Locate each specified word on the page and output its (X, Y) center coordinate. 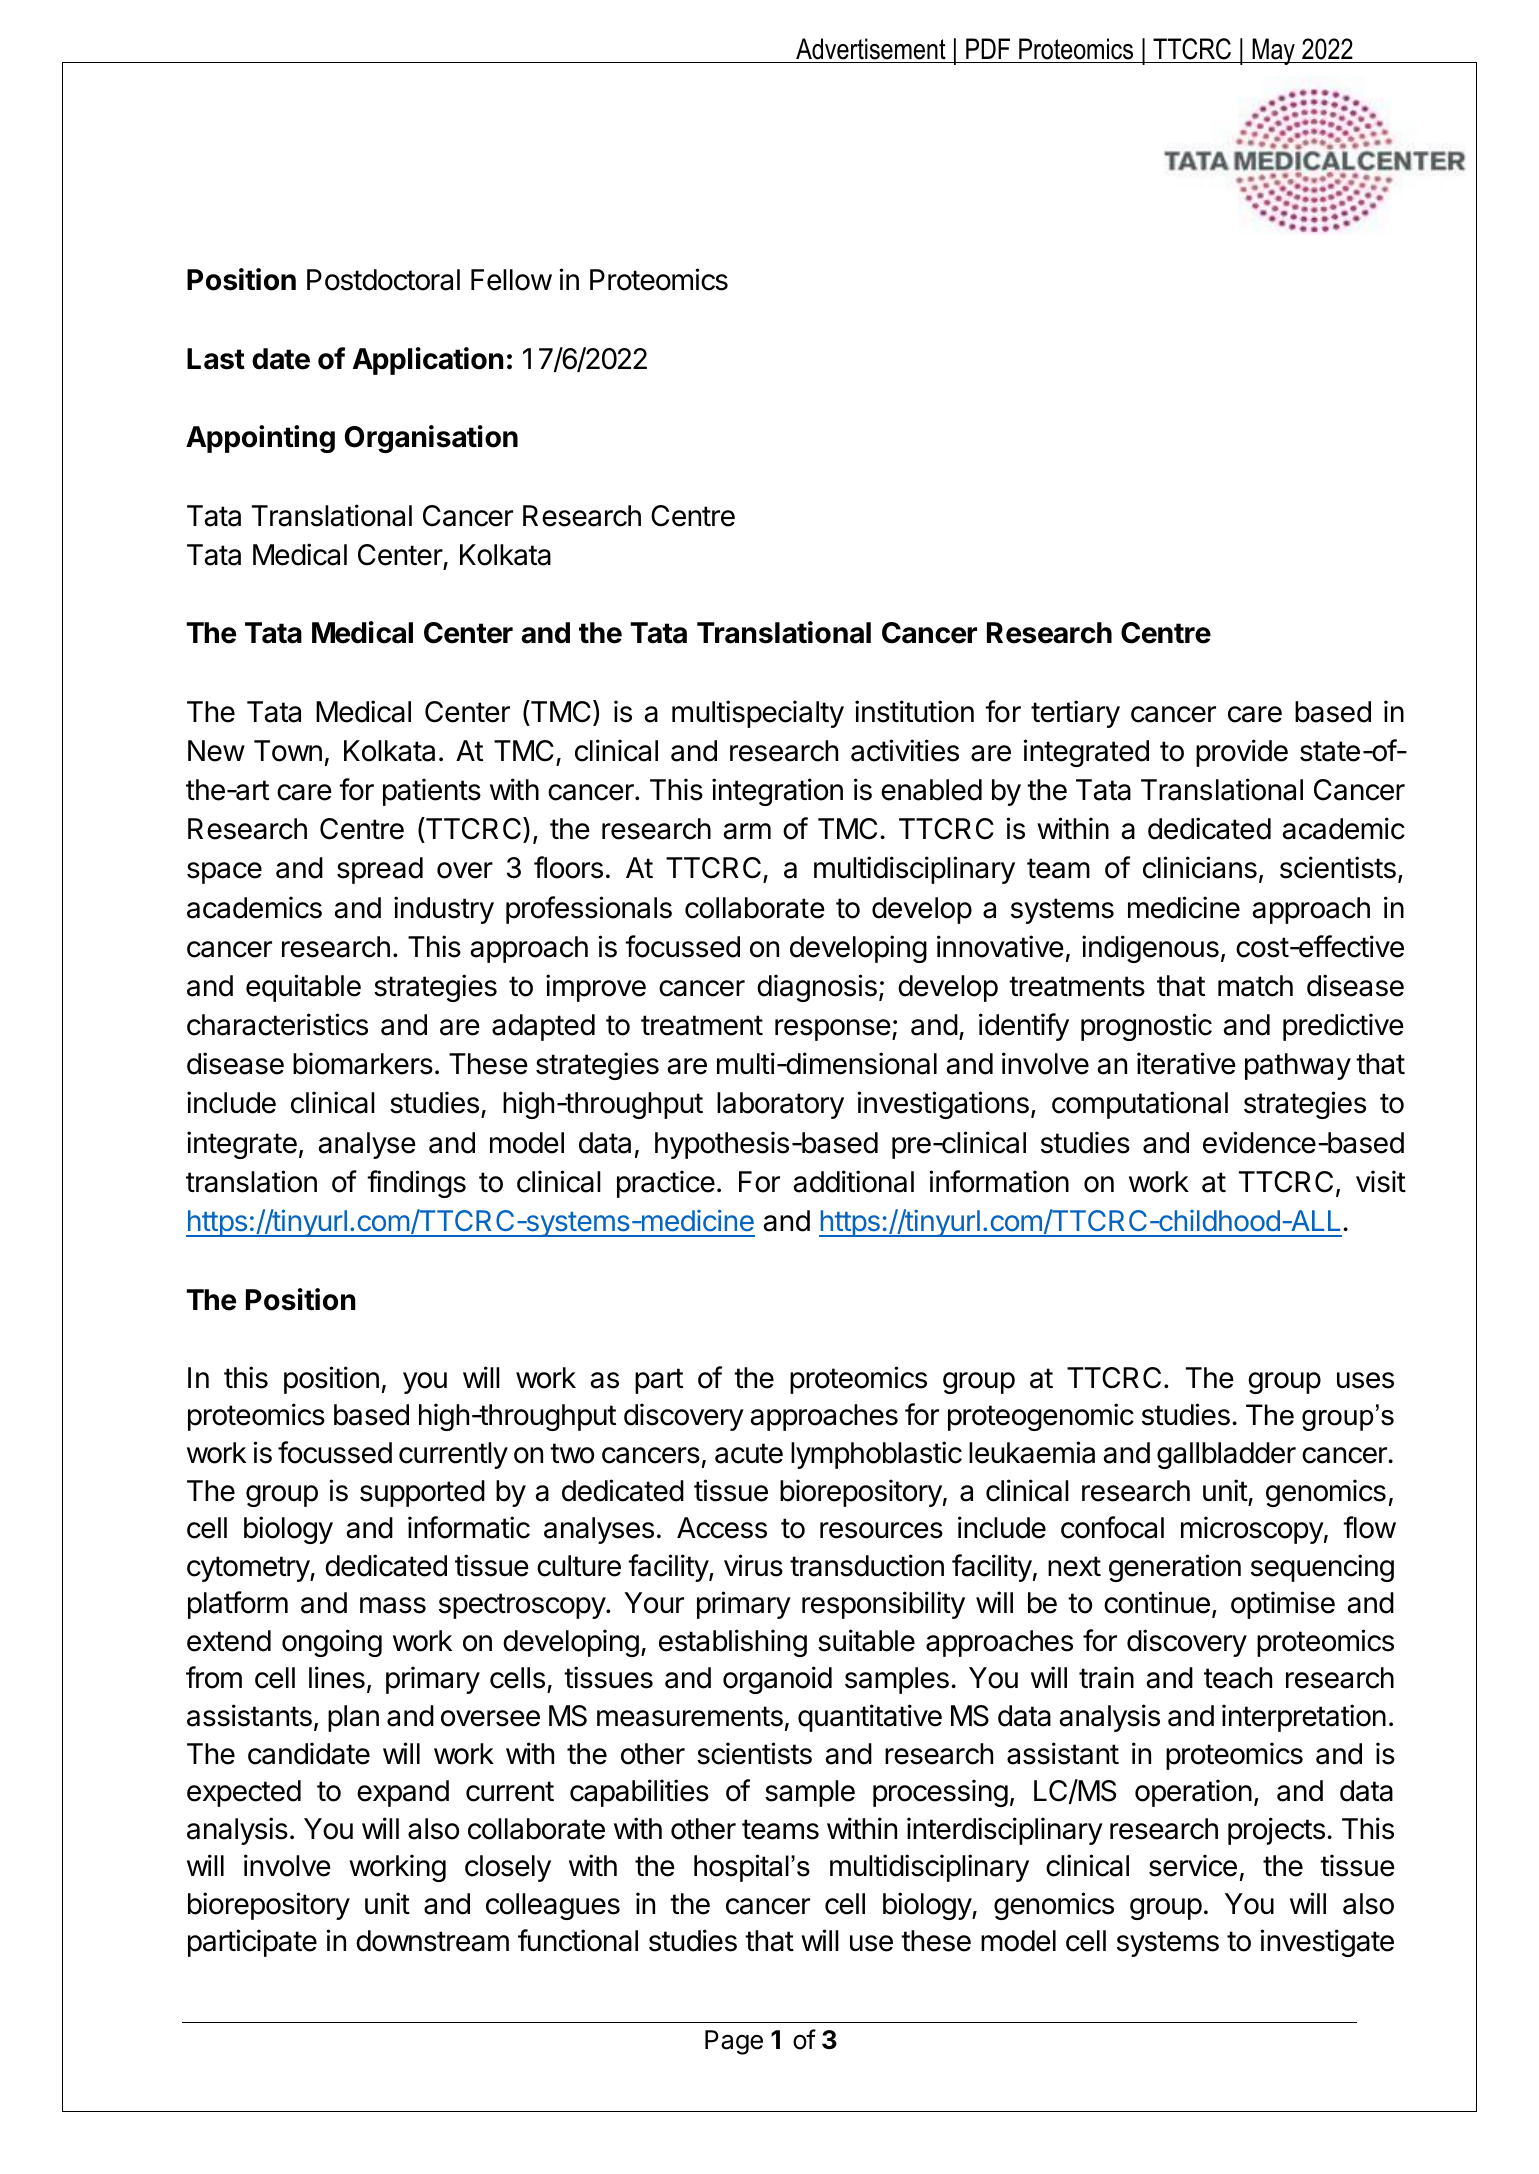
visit (1381, 1181)
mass (393, 1605)
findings (416, 1184)
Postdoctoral (383, 280)
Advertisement (871, 49)
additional (853, 1181)
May (1273, 51)
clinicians (1200, 867)
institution (914, 711)
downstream (432, 1941)
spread (380, 870)
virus (753, 1565)
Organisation (431, 439)
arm (747, 831)
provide (1242, 753)
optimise (1283, 1605)
